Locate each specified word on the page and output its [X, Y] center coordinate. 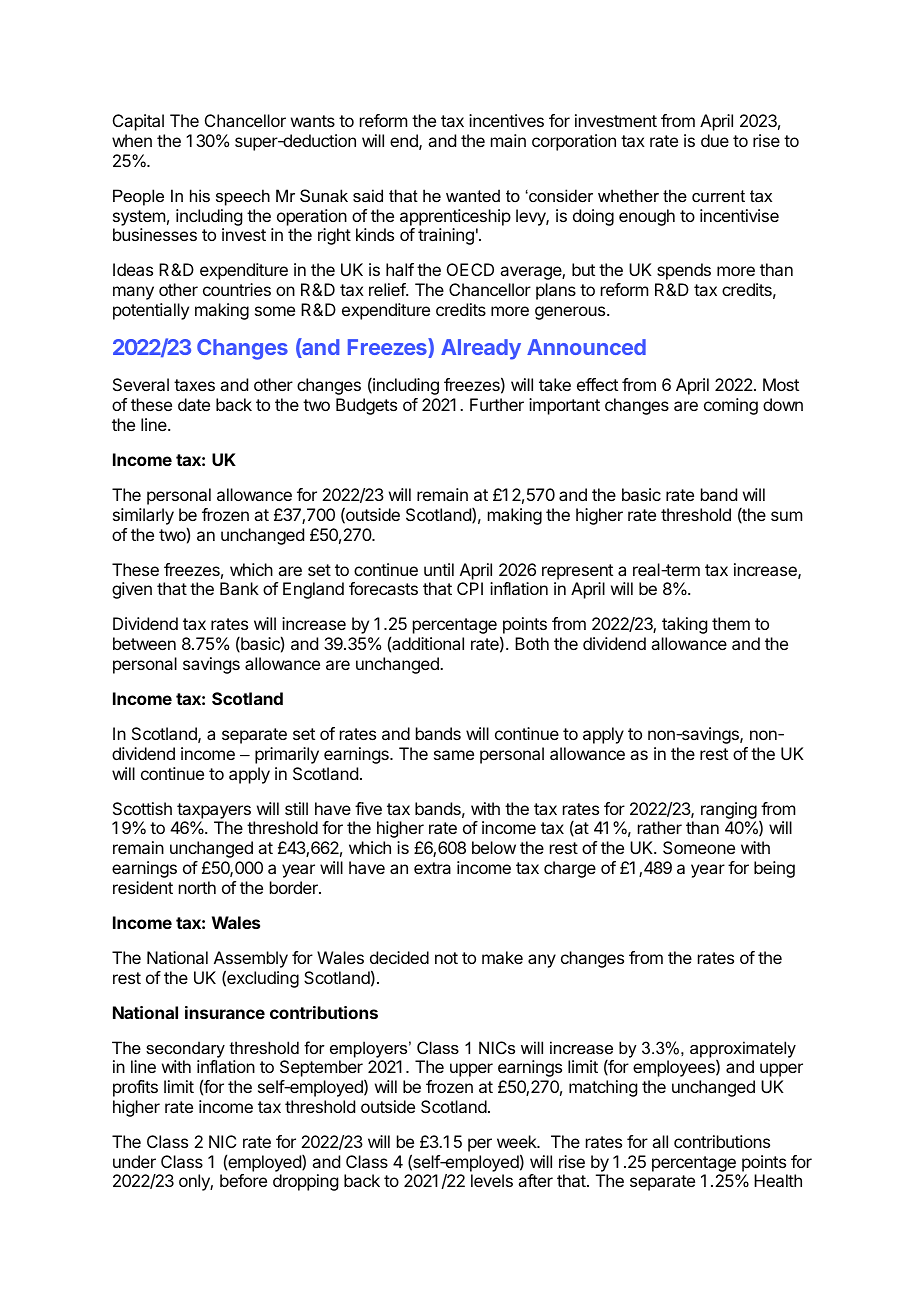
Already [481, 349]
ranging [729, 810]
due [715, 140]
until [439, 569]
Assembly [251, 959]
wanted [473, 195]
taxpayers [214, 811]
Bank [239, 588]
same [454, 755]
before [243, 1180]
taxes [194, 385]
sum [786, 516]
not [446, 958]
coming [731, 406]
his [200, 195]
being [774, 869]
